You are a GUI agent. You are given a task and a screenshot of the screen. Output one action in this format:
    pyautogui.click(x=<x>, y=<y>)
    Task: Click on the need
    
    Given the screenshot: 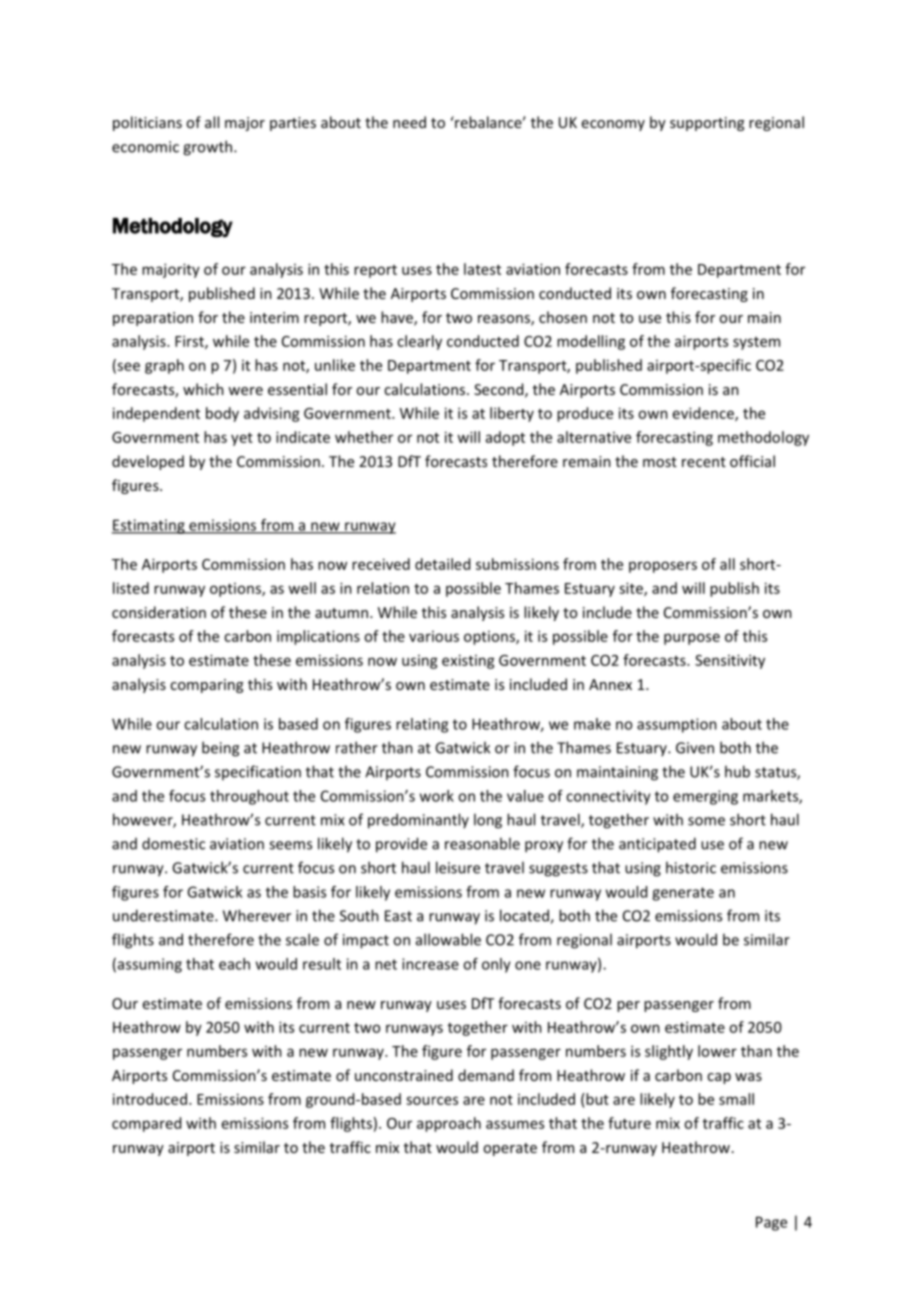 What is the action you would take?
    pyautogui.click(x=409, y=122)
